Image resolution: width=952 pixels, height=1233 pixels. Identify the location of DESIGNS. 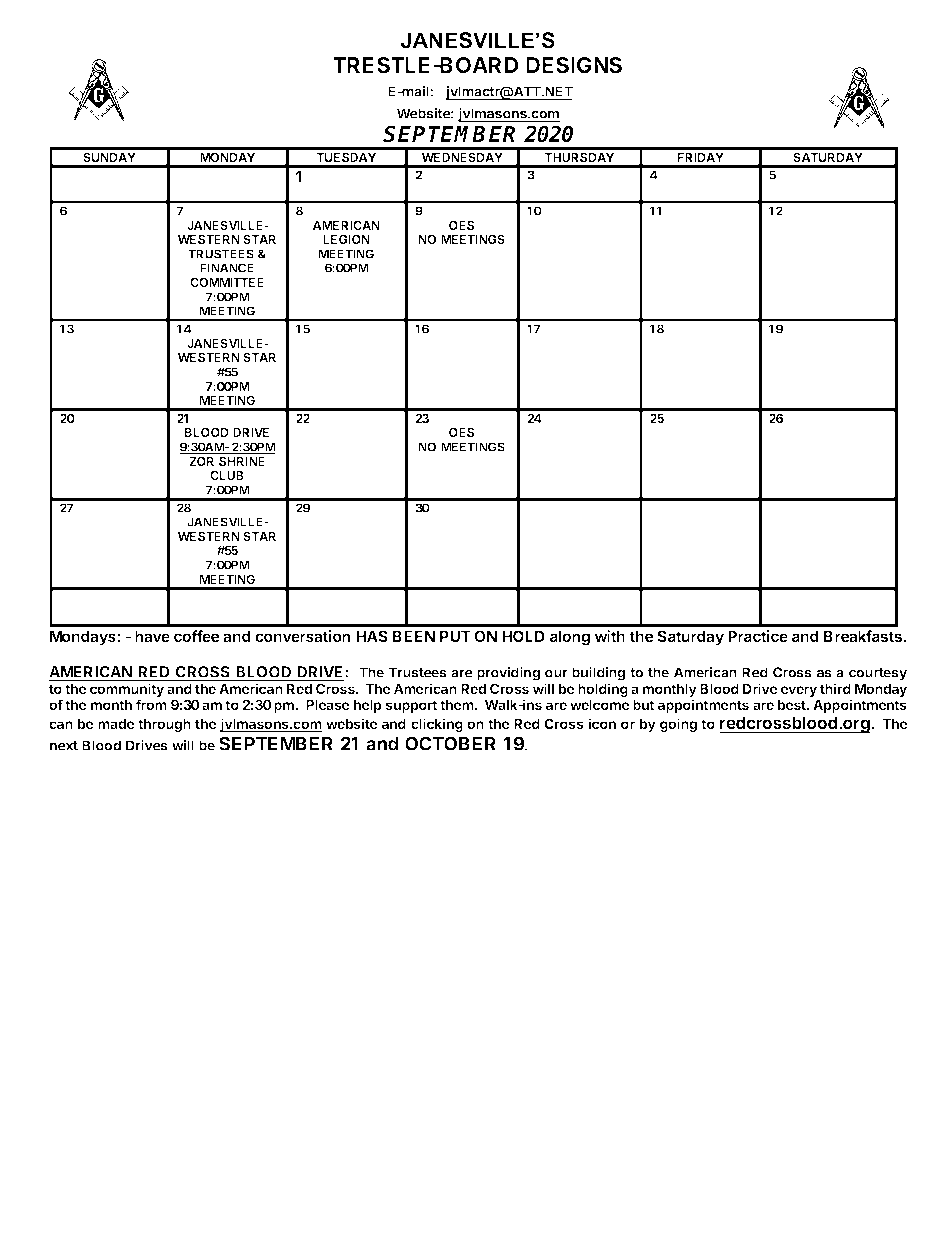
(574, 65).
